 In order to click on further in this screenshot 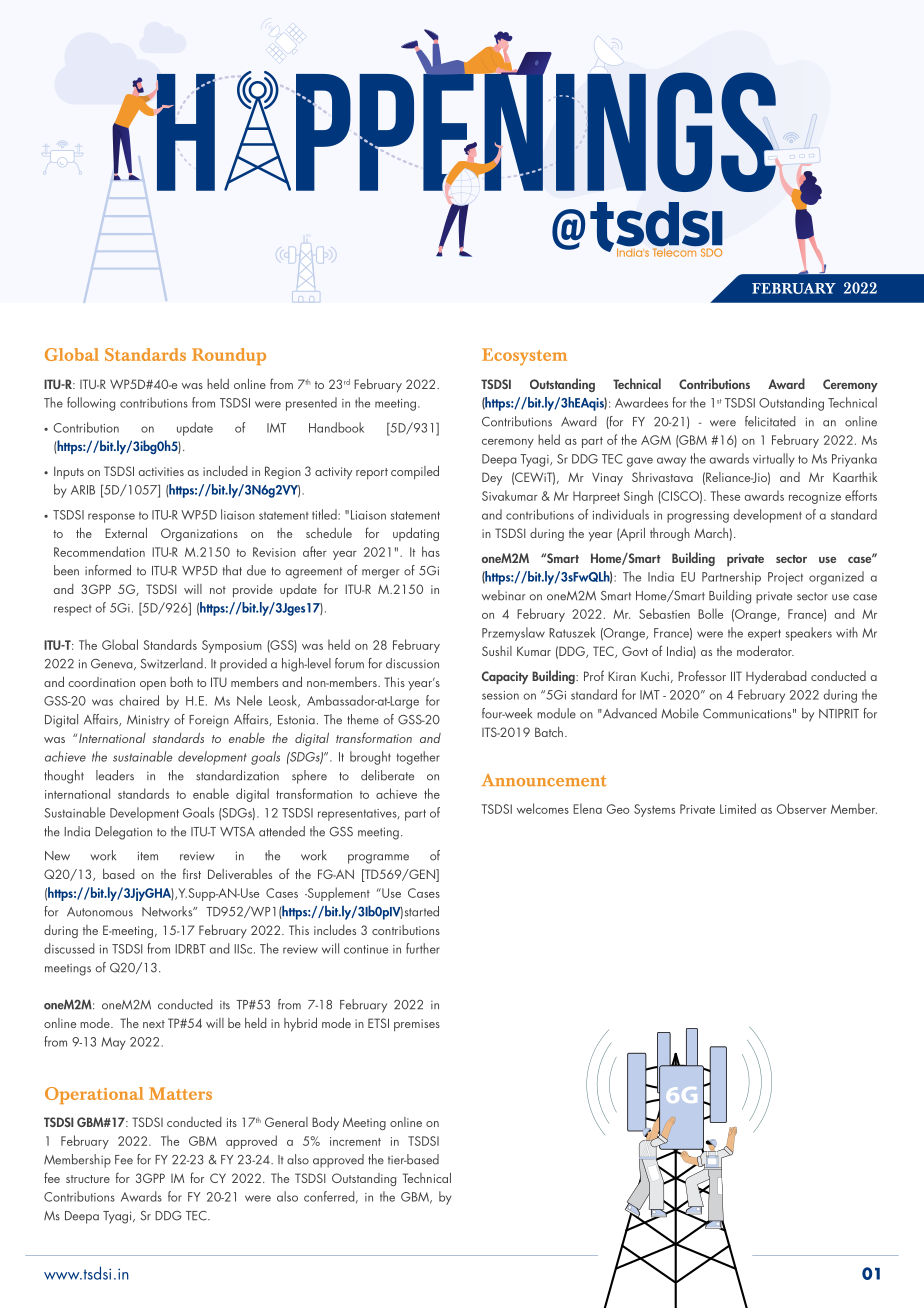, I will do `click(423, 948)`.
